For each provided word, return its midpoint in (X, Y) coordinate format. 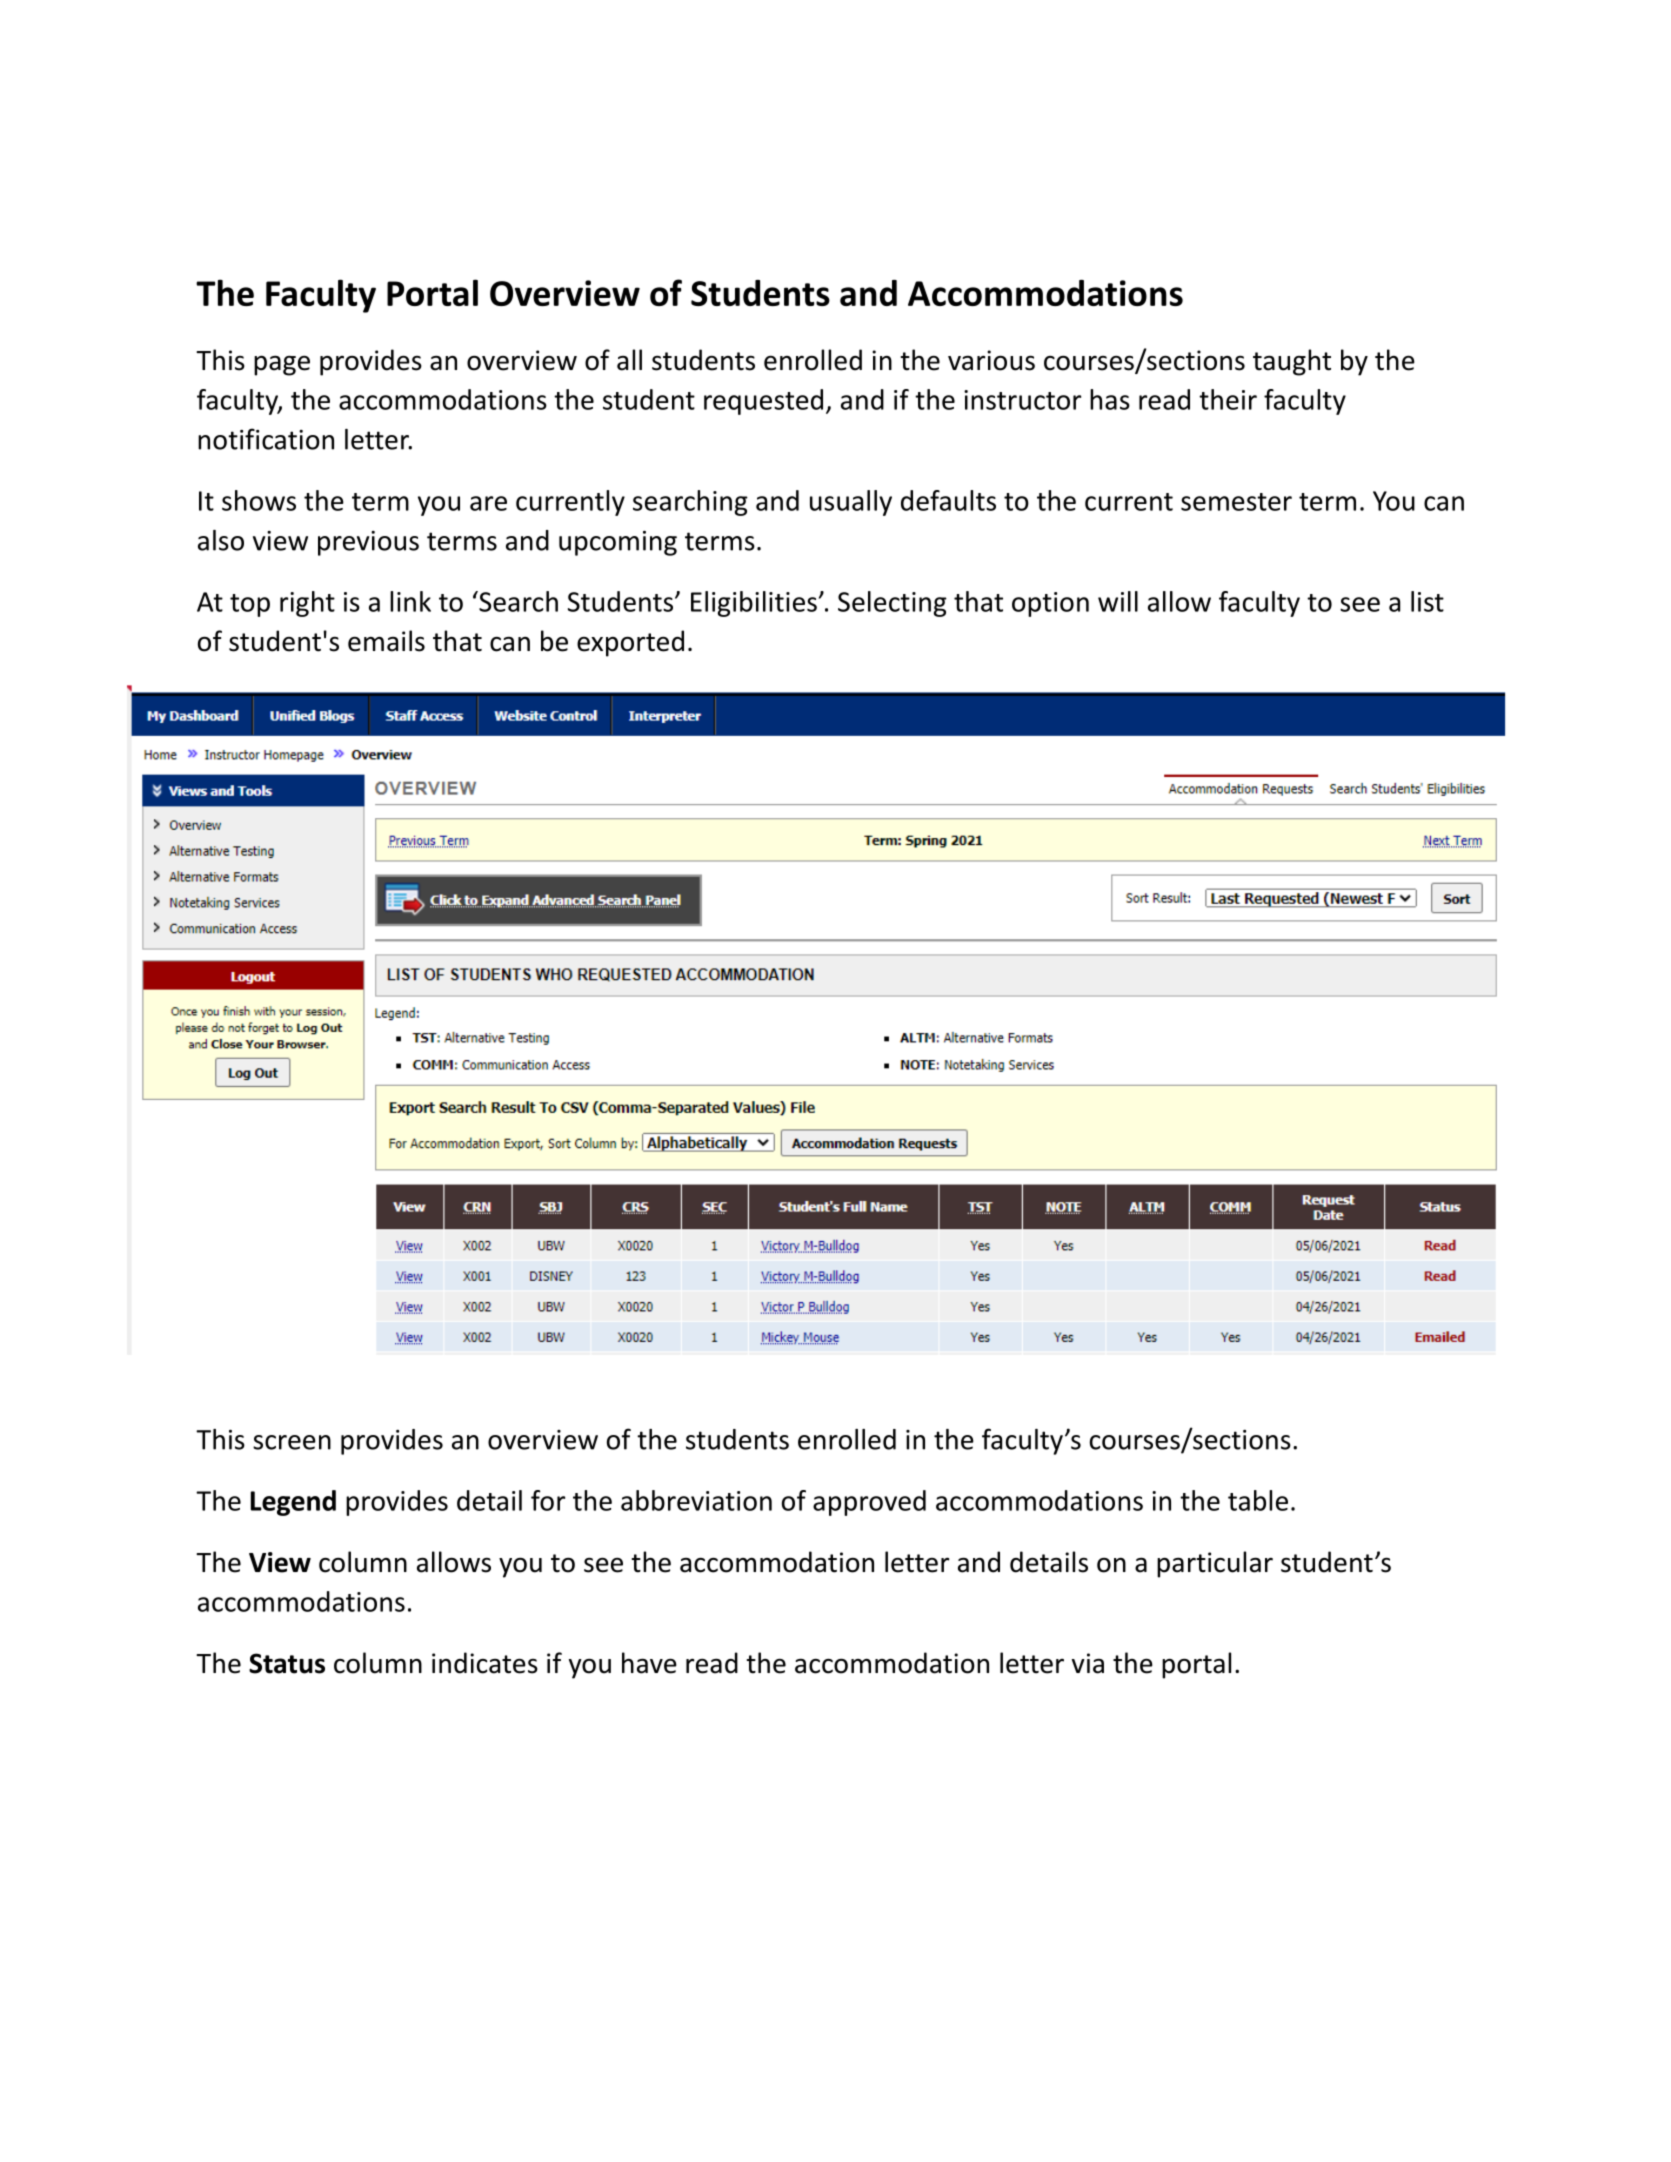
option (1050, 604)
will (1118, 601)
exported (630, 643)
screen (292, 1442)
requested (763, 402)
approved (869, 1503)
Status (287, 1663)
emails (386, 641)
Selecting (892, 604)
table (1258, 1500)
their (1228, 399)
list (1427, 601)
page (282, 365)
